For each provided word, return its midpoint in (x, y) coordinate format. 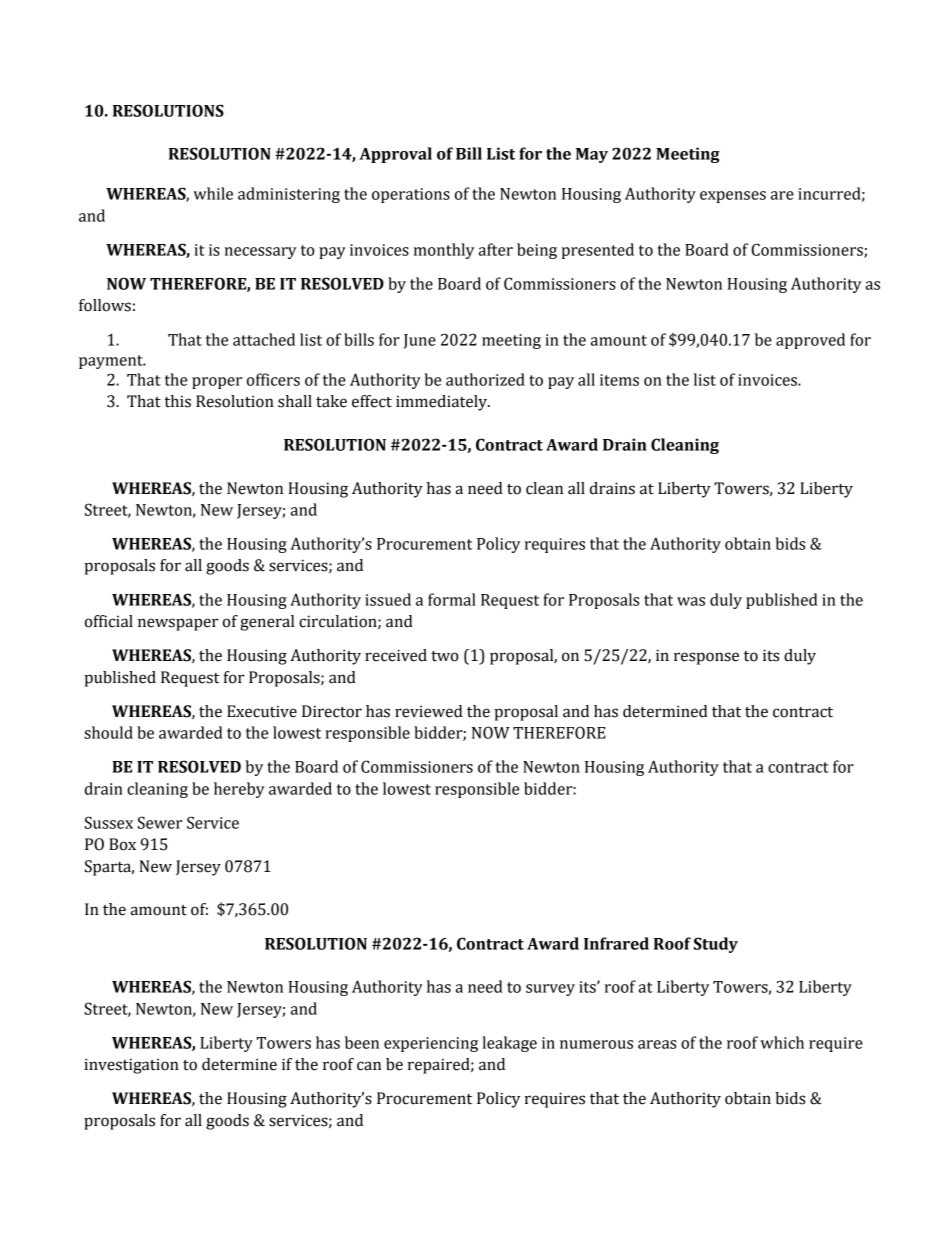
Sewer (160, 822)
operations (411, 195)
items (619, 380)
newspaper (178, 624)
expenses (733, 197)
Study (716, 945)
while (213, 193)
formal (452, 599)
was (691, 601)
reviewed (429, 711)
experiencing (431, 1044)
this (177, 401)
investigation (131, 1066)
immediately (443, 403)
